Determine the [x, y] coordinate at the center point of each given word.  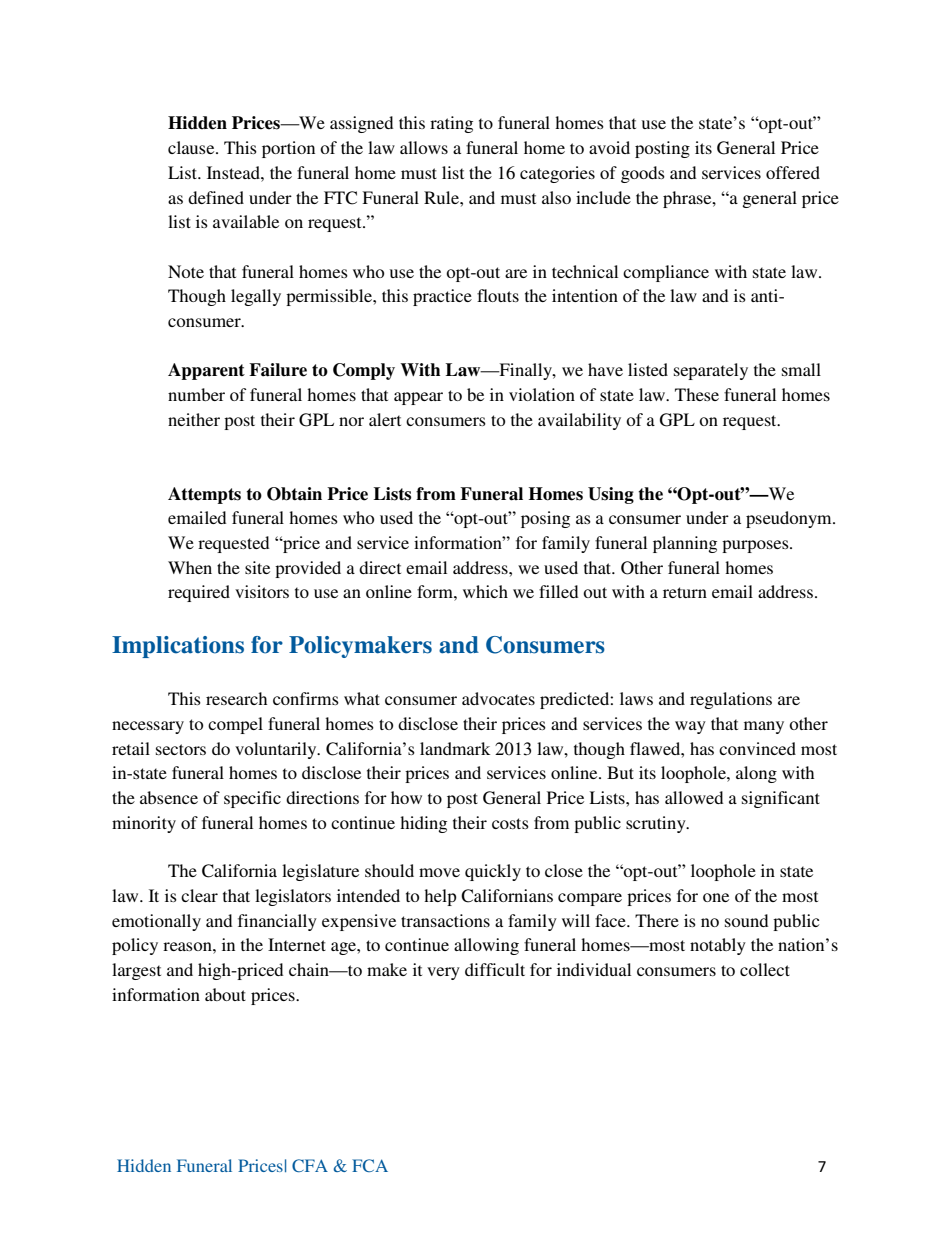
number [196, 394]
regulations [731, 700]
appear [418, 398]
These [697, 394]
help [440, 897]
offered [793, 172]
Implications [178, 647]
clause [192, 147]
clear [199, 895]
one [716, 897]
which [485, 591]
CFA [310, 1165]
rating [451, 124]
